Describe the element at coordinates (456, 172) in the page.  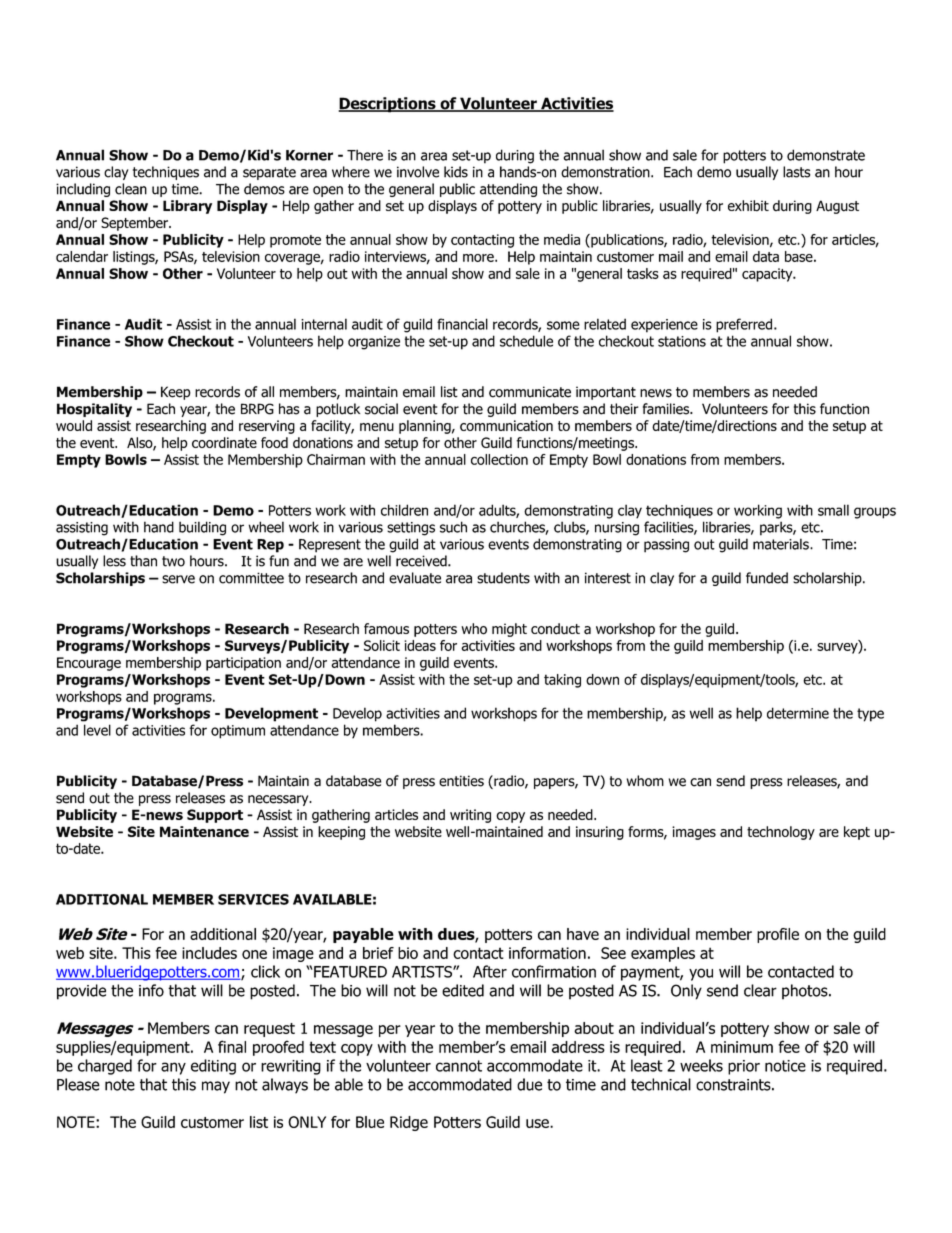
I see `kids` at that location.
